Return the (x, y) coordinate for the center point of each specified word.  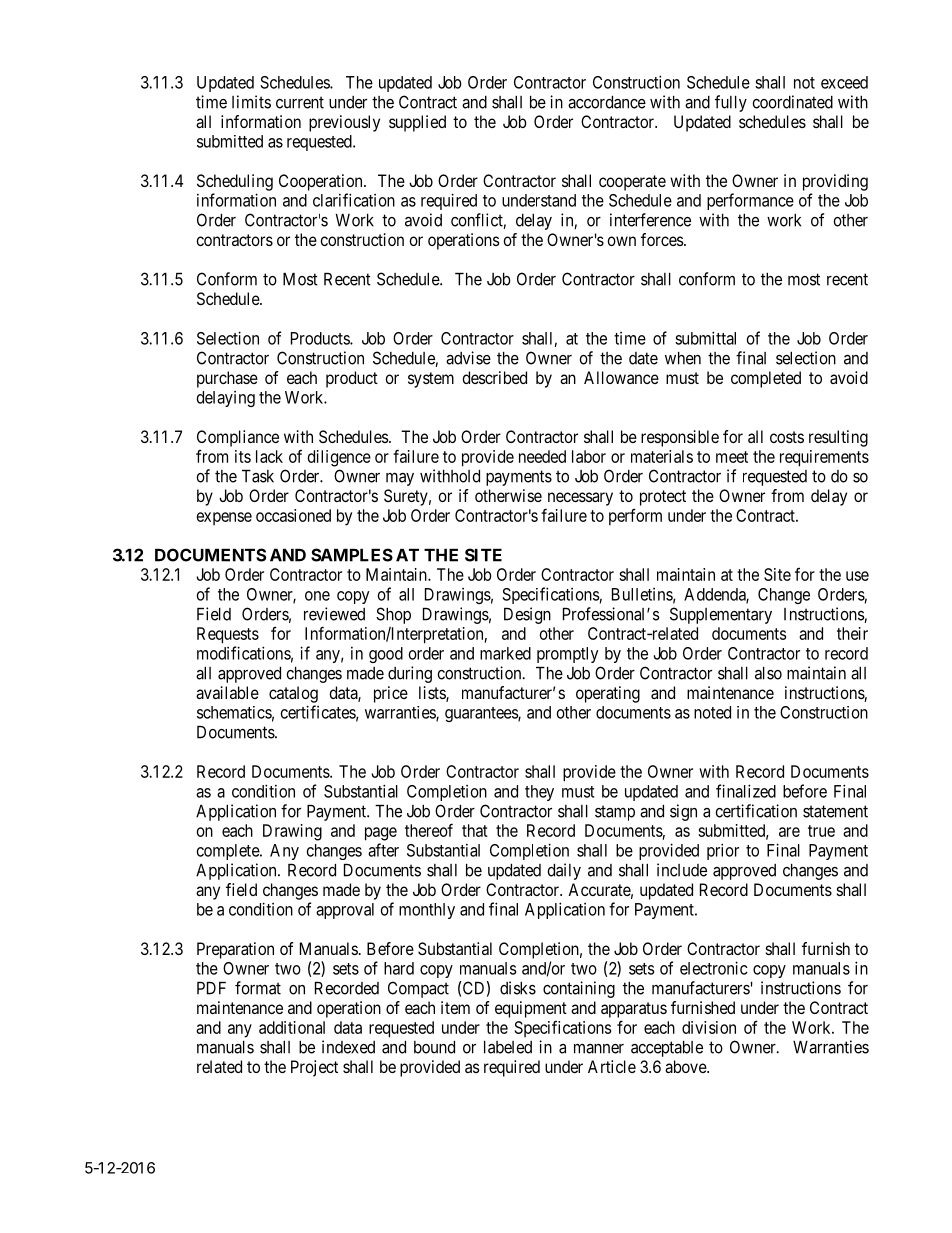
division (709, 1027)
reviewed (334, 614)
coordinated (792, 102)
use (857, 576)
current (300, 102)
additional (292, 1027)
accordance (607, 102)
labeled (508, 1047)
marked (505, 653)
